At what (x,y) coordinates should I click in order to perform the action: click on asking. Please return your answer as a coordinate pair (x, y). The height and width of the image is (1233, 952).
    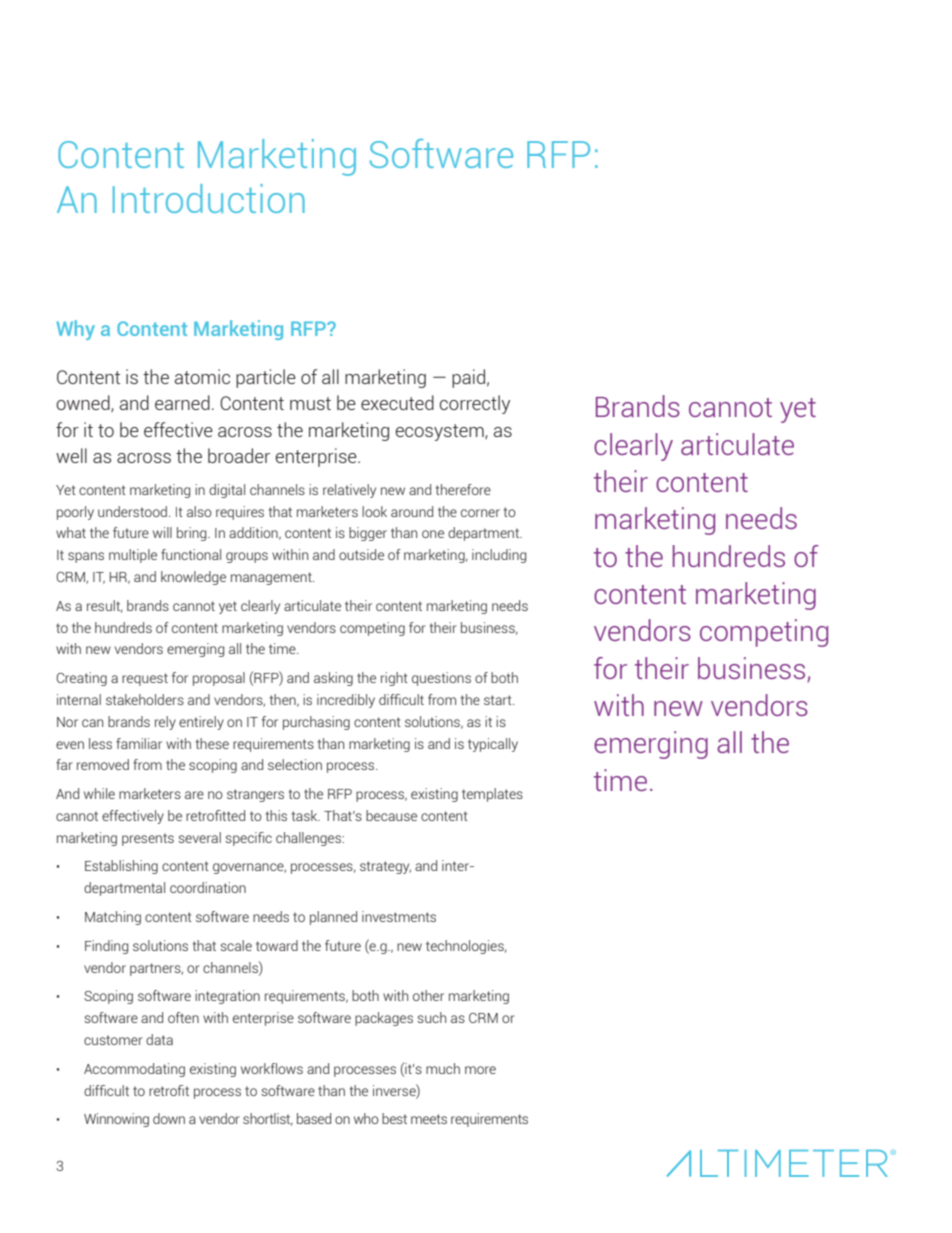
    Looking at the image, I should click on (333, 679).
